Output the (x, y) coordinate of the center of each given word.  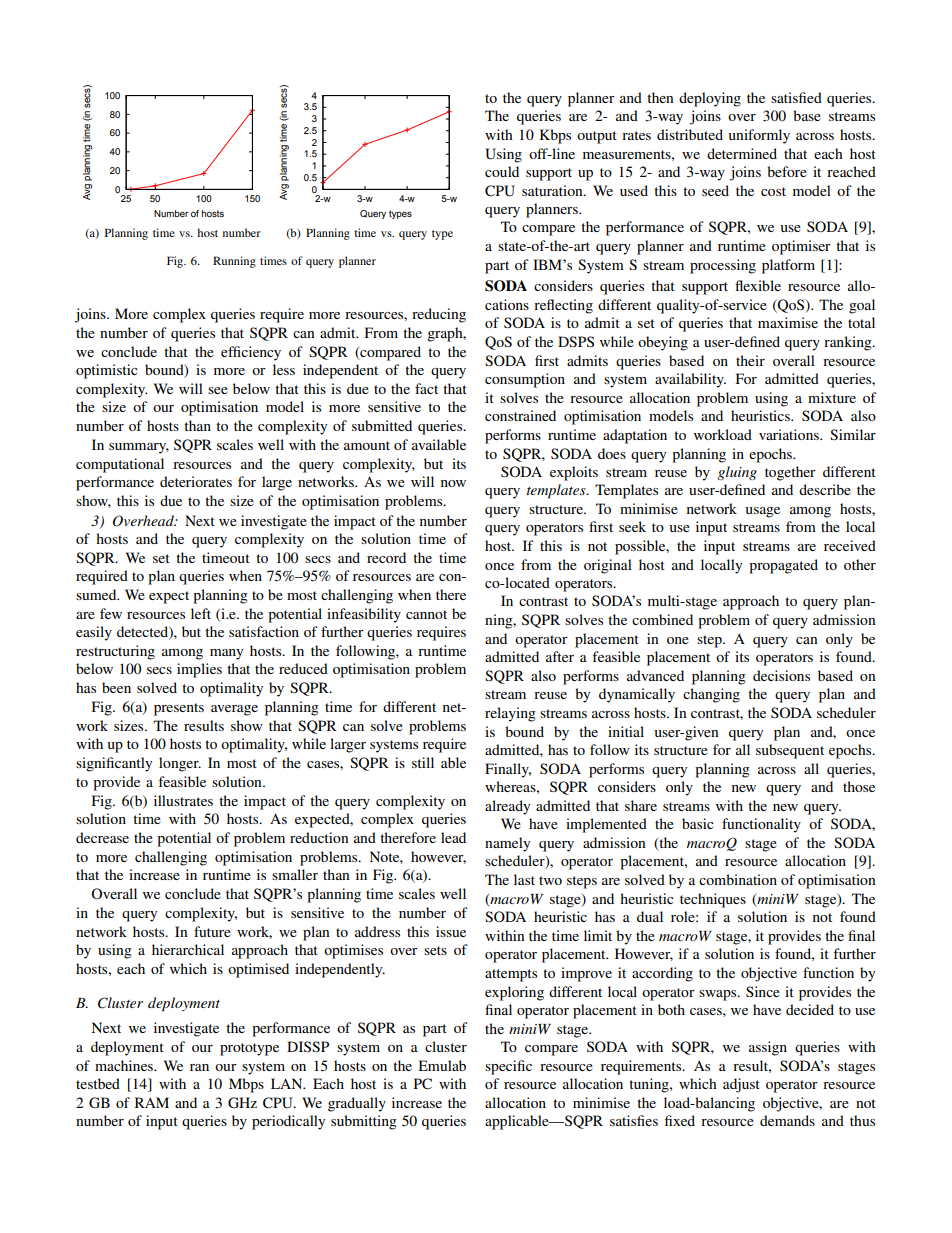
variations (790, 434)
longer (180, 764)
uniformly (759, 136)
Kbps (555, 136)
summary (139, 448)
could (502, 171)
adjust (741, 1085)
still (423, 762)
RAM (152, 1102)
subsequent (790, 751)
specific (508, 1067)
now (453, 483)
